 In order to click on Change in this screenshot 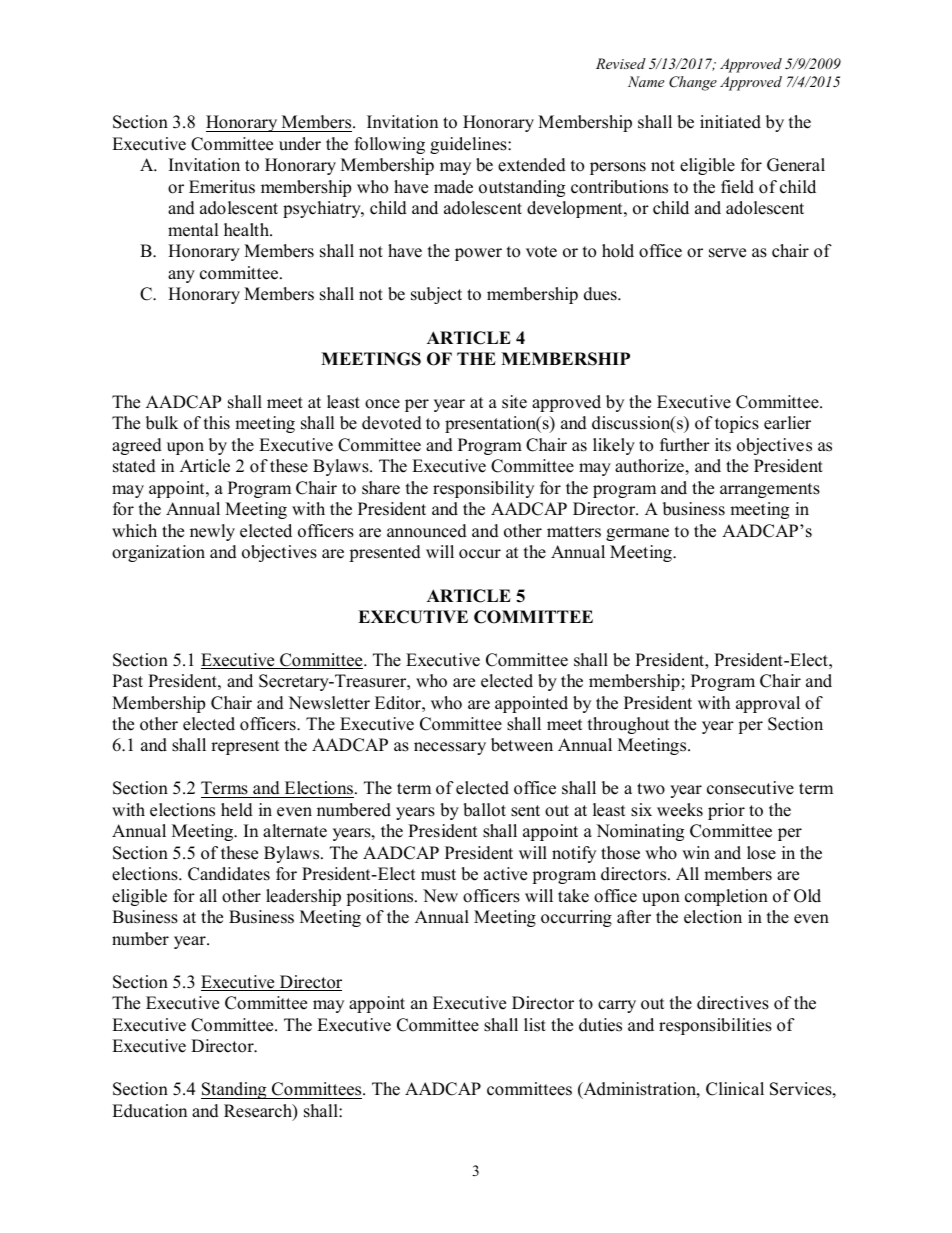, I will do `click(693, 83)`.
